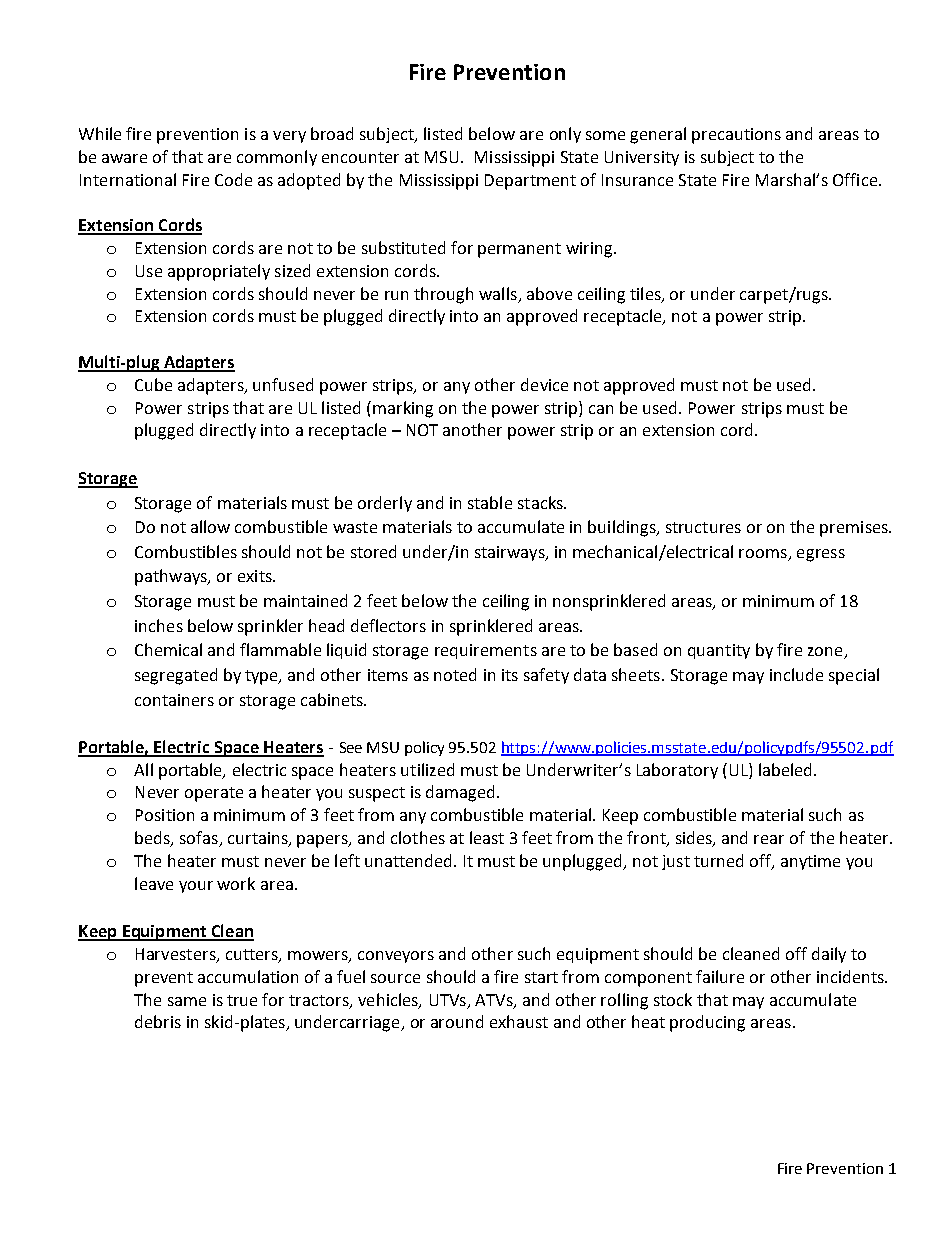  What do you see at coordinates (703, 527) in the screenshot?
I see `structures` at bounding box center [703, 527].
